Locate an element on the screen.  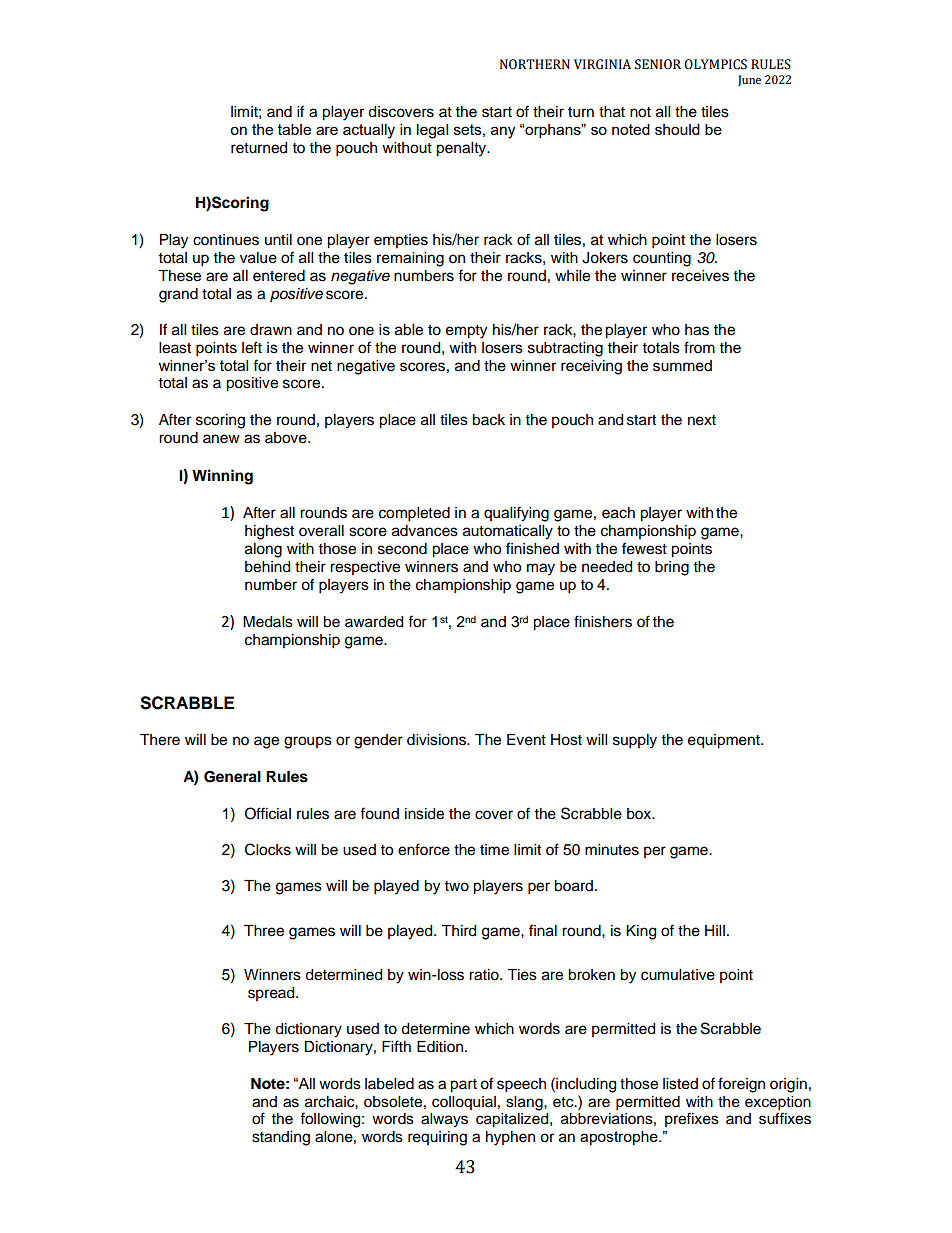
equipment is located at coordinates (725, 741).
